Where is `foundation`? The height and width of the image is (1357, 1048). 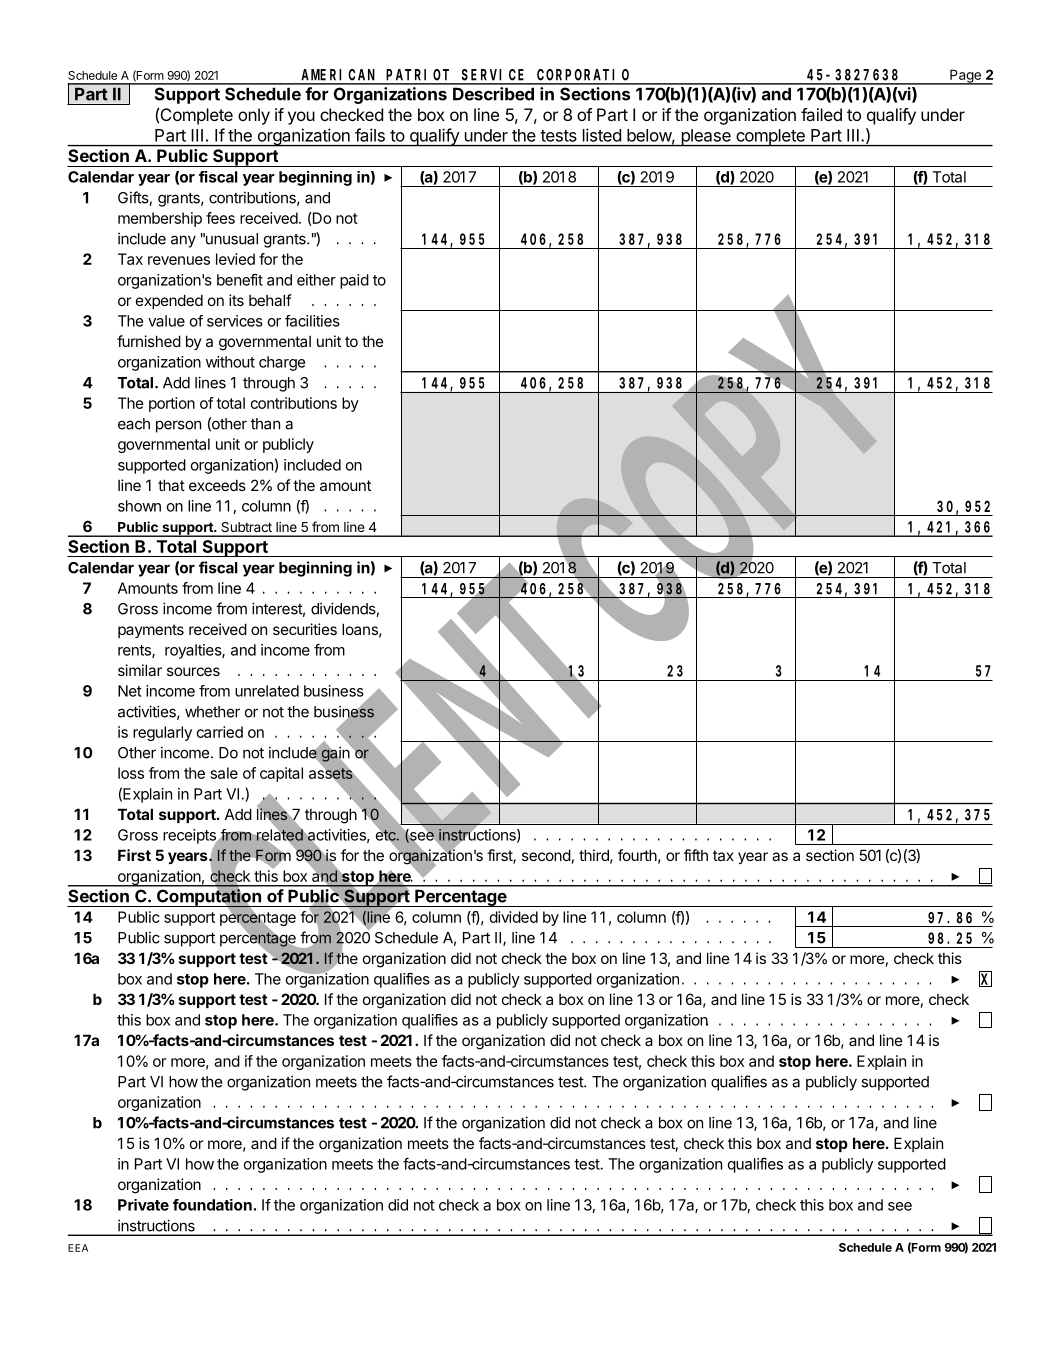 foundation is located at coordinates (212, 1205).
